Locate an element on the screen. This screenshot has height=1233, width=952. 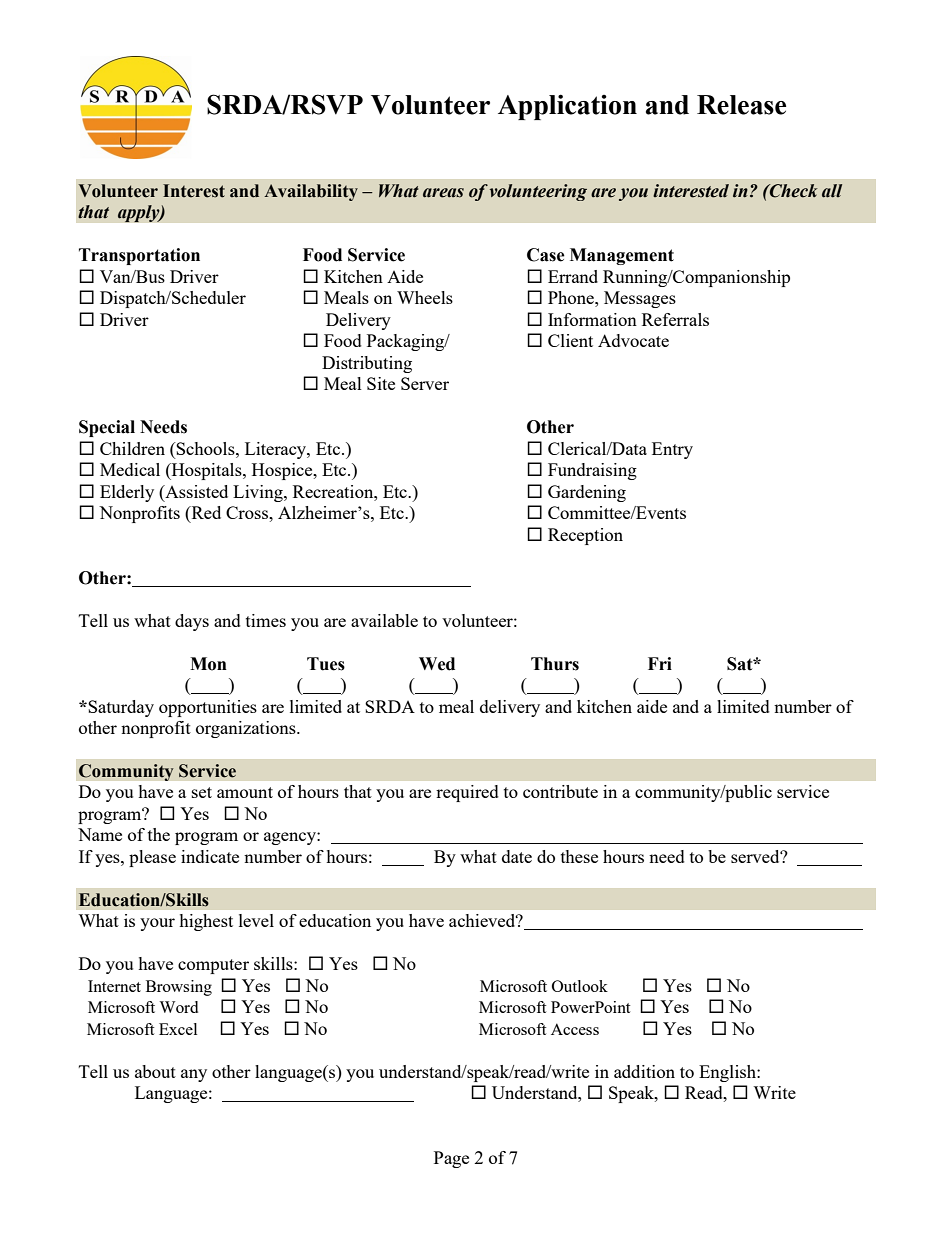
Schools is located at coordinates (206, 448).
